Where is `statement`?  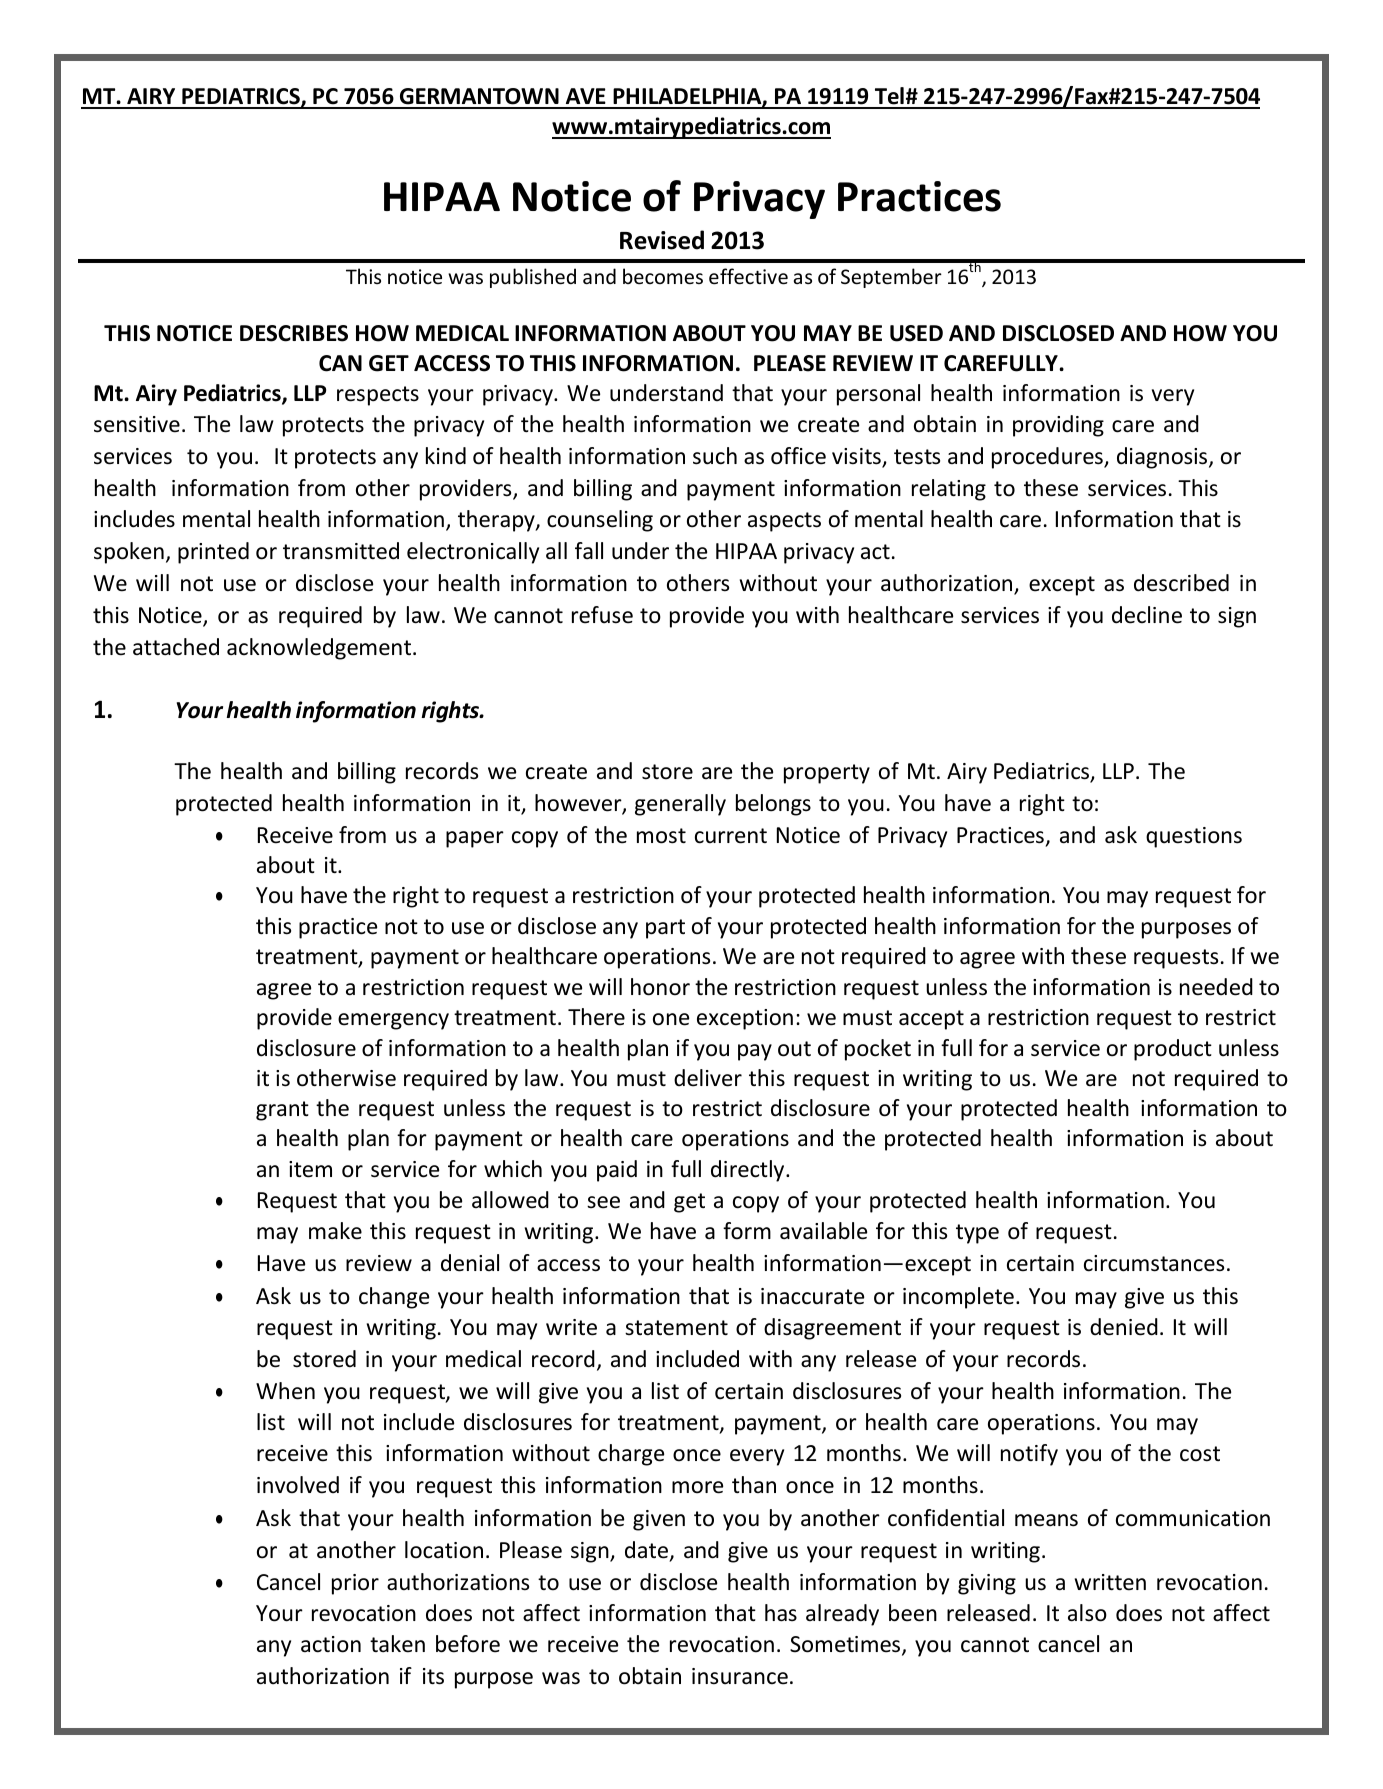
statement is located at coordinates (676, 1328).
